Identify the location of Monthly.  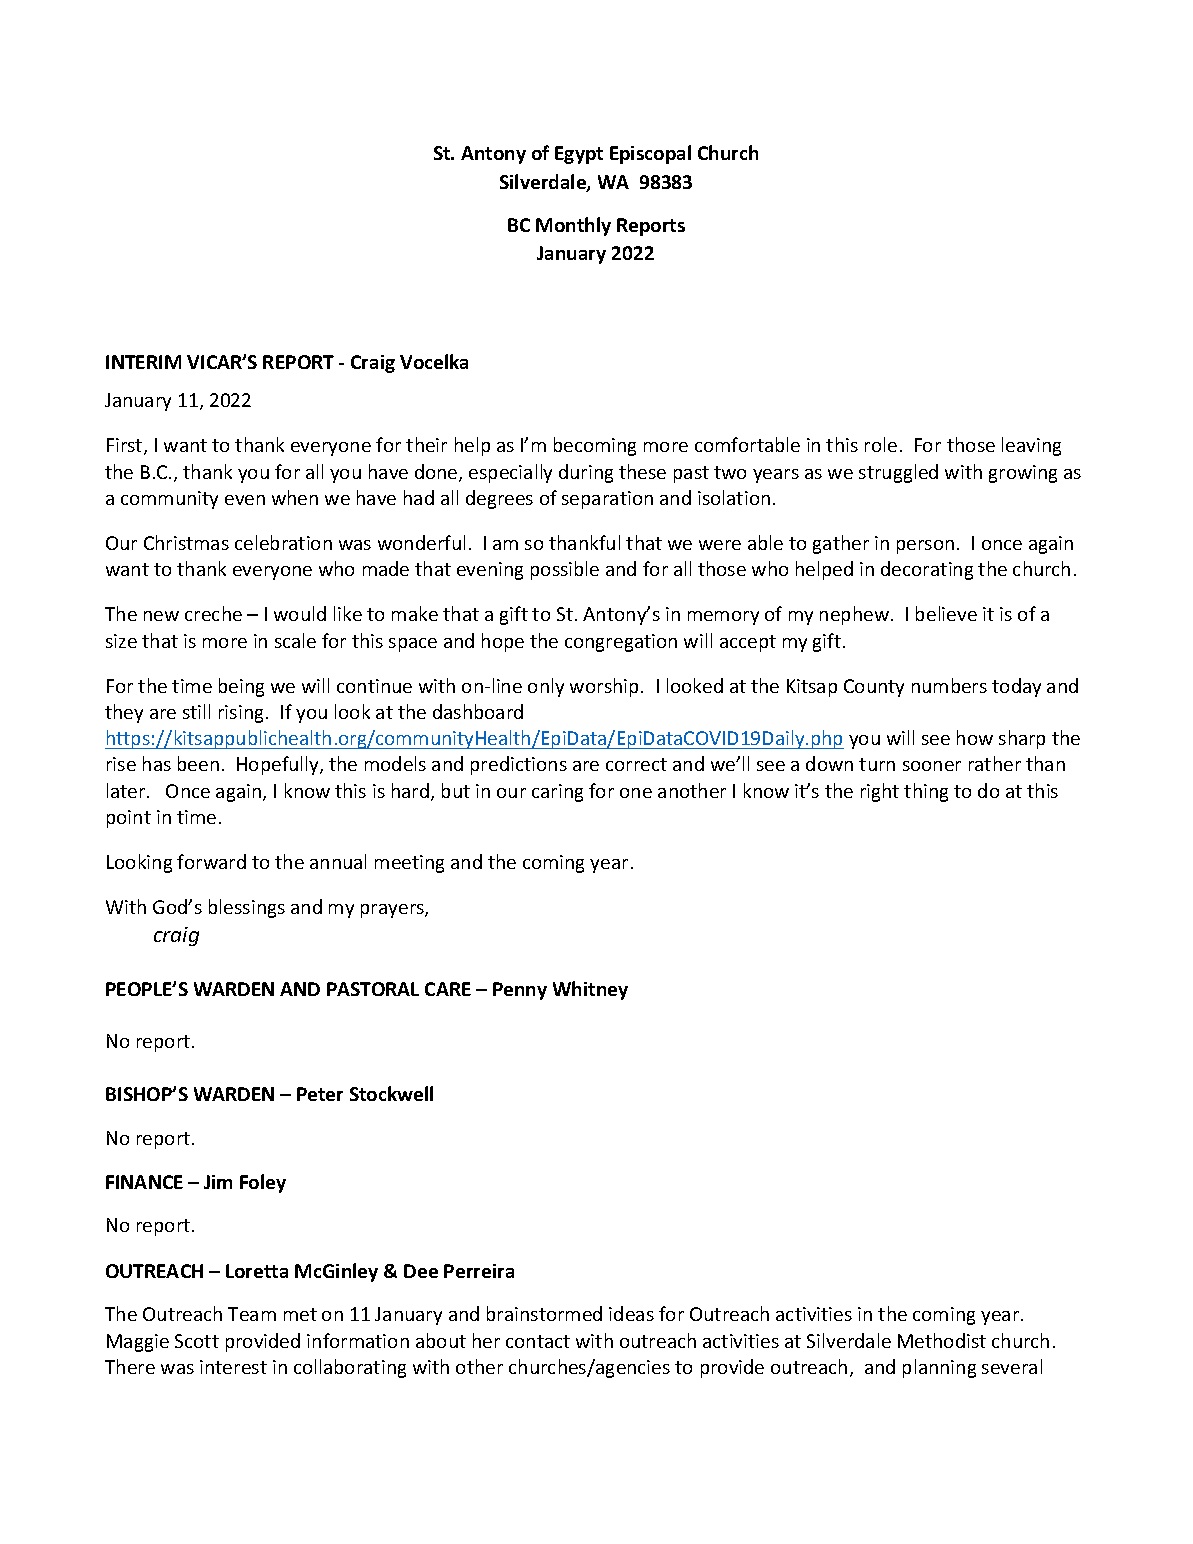
(573, 226).
